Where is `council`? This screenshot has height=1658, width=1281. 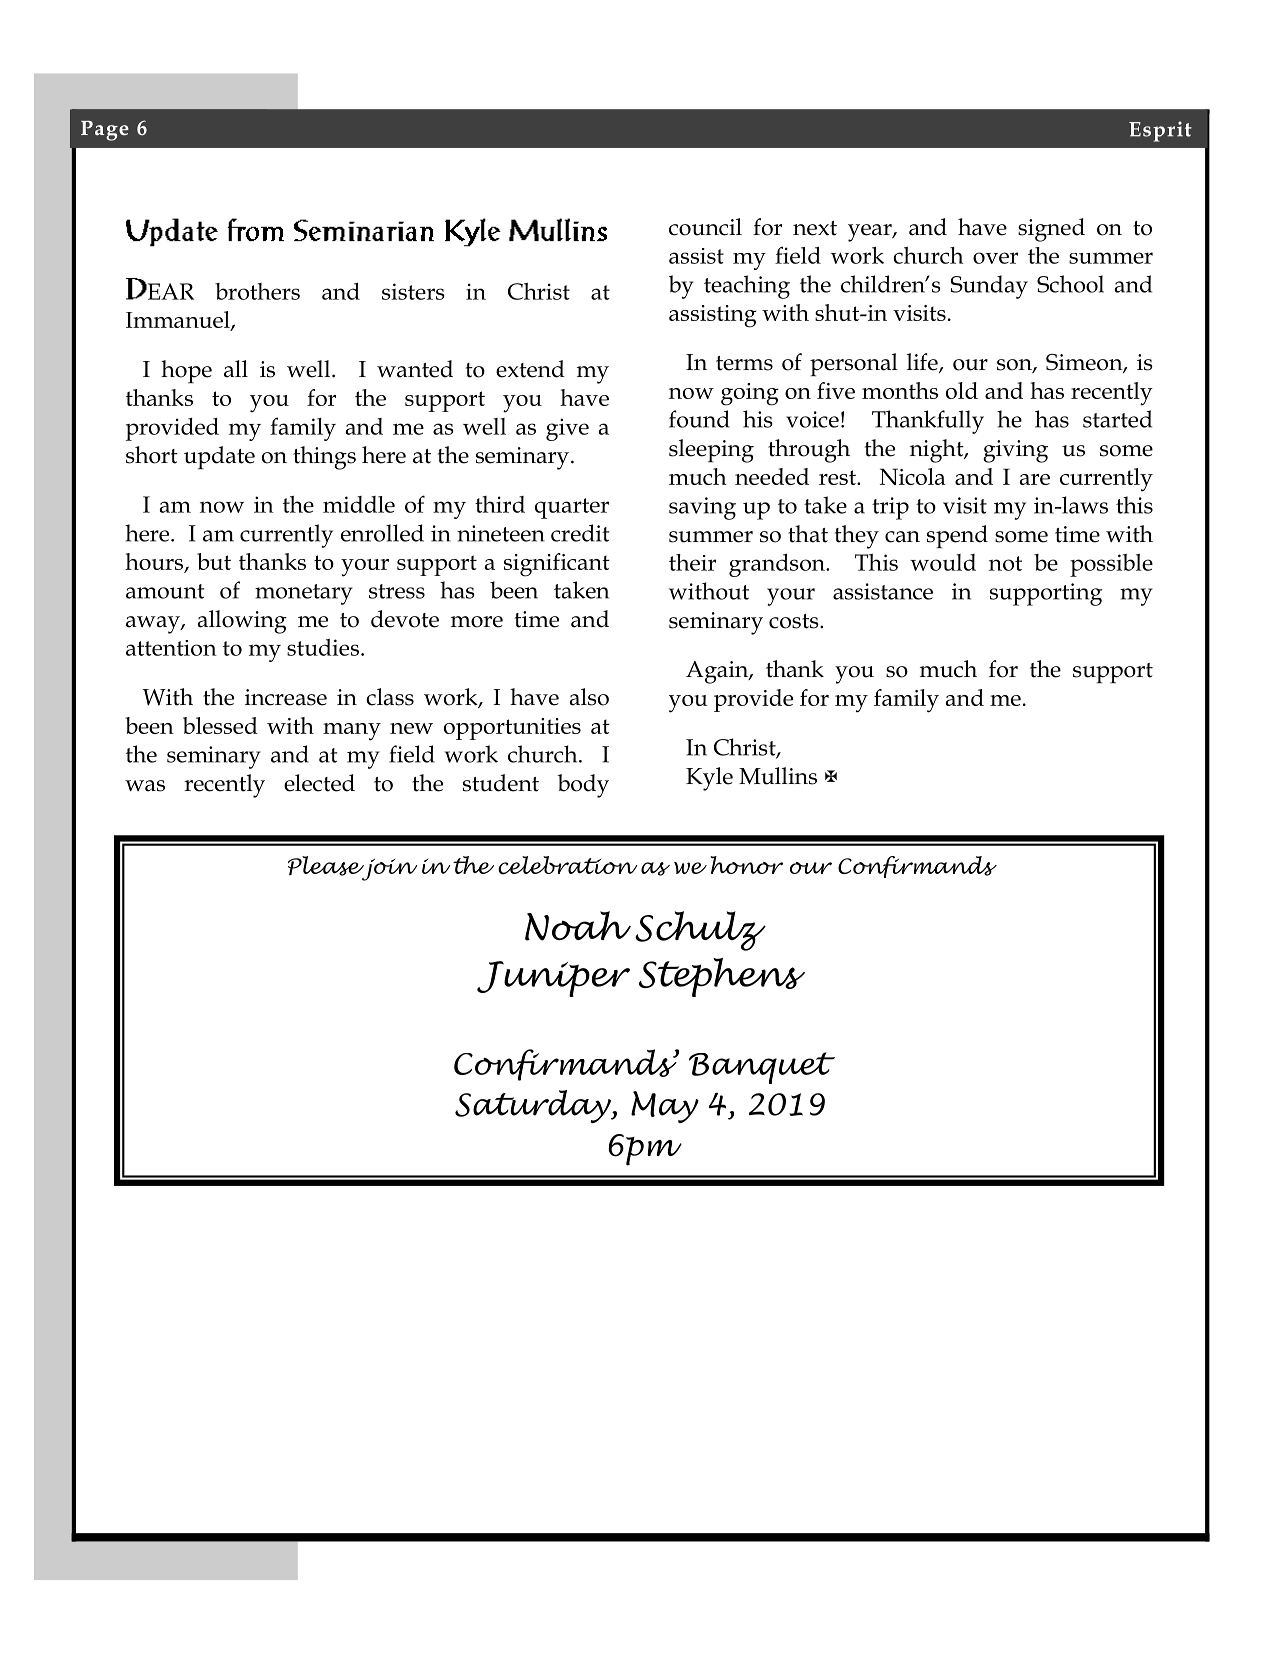 council is located at coordinates (705, 227).
